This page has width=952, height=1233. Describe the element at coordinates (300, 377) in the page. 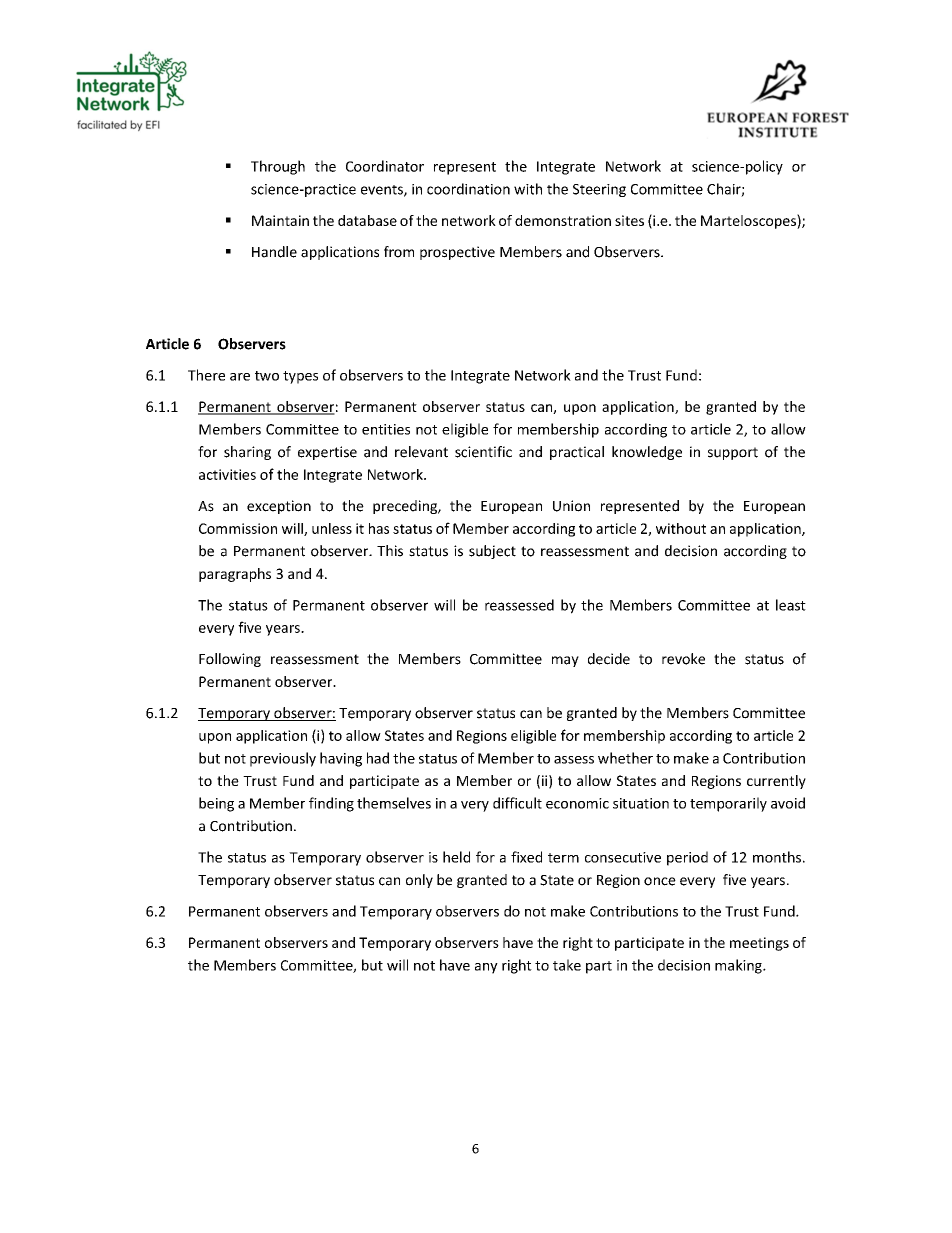

I see `types` at that location.
